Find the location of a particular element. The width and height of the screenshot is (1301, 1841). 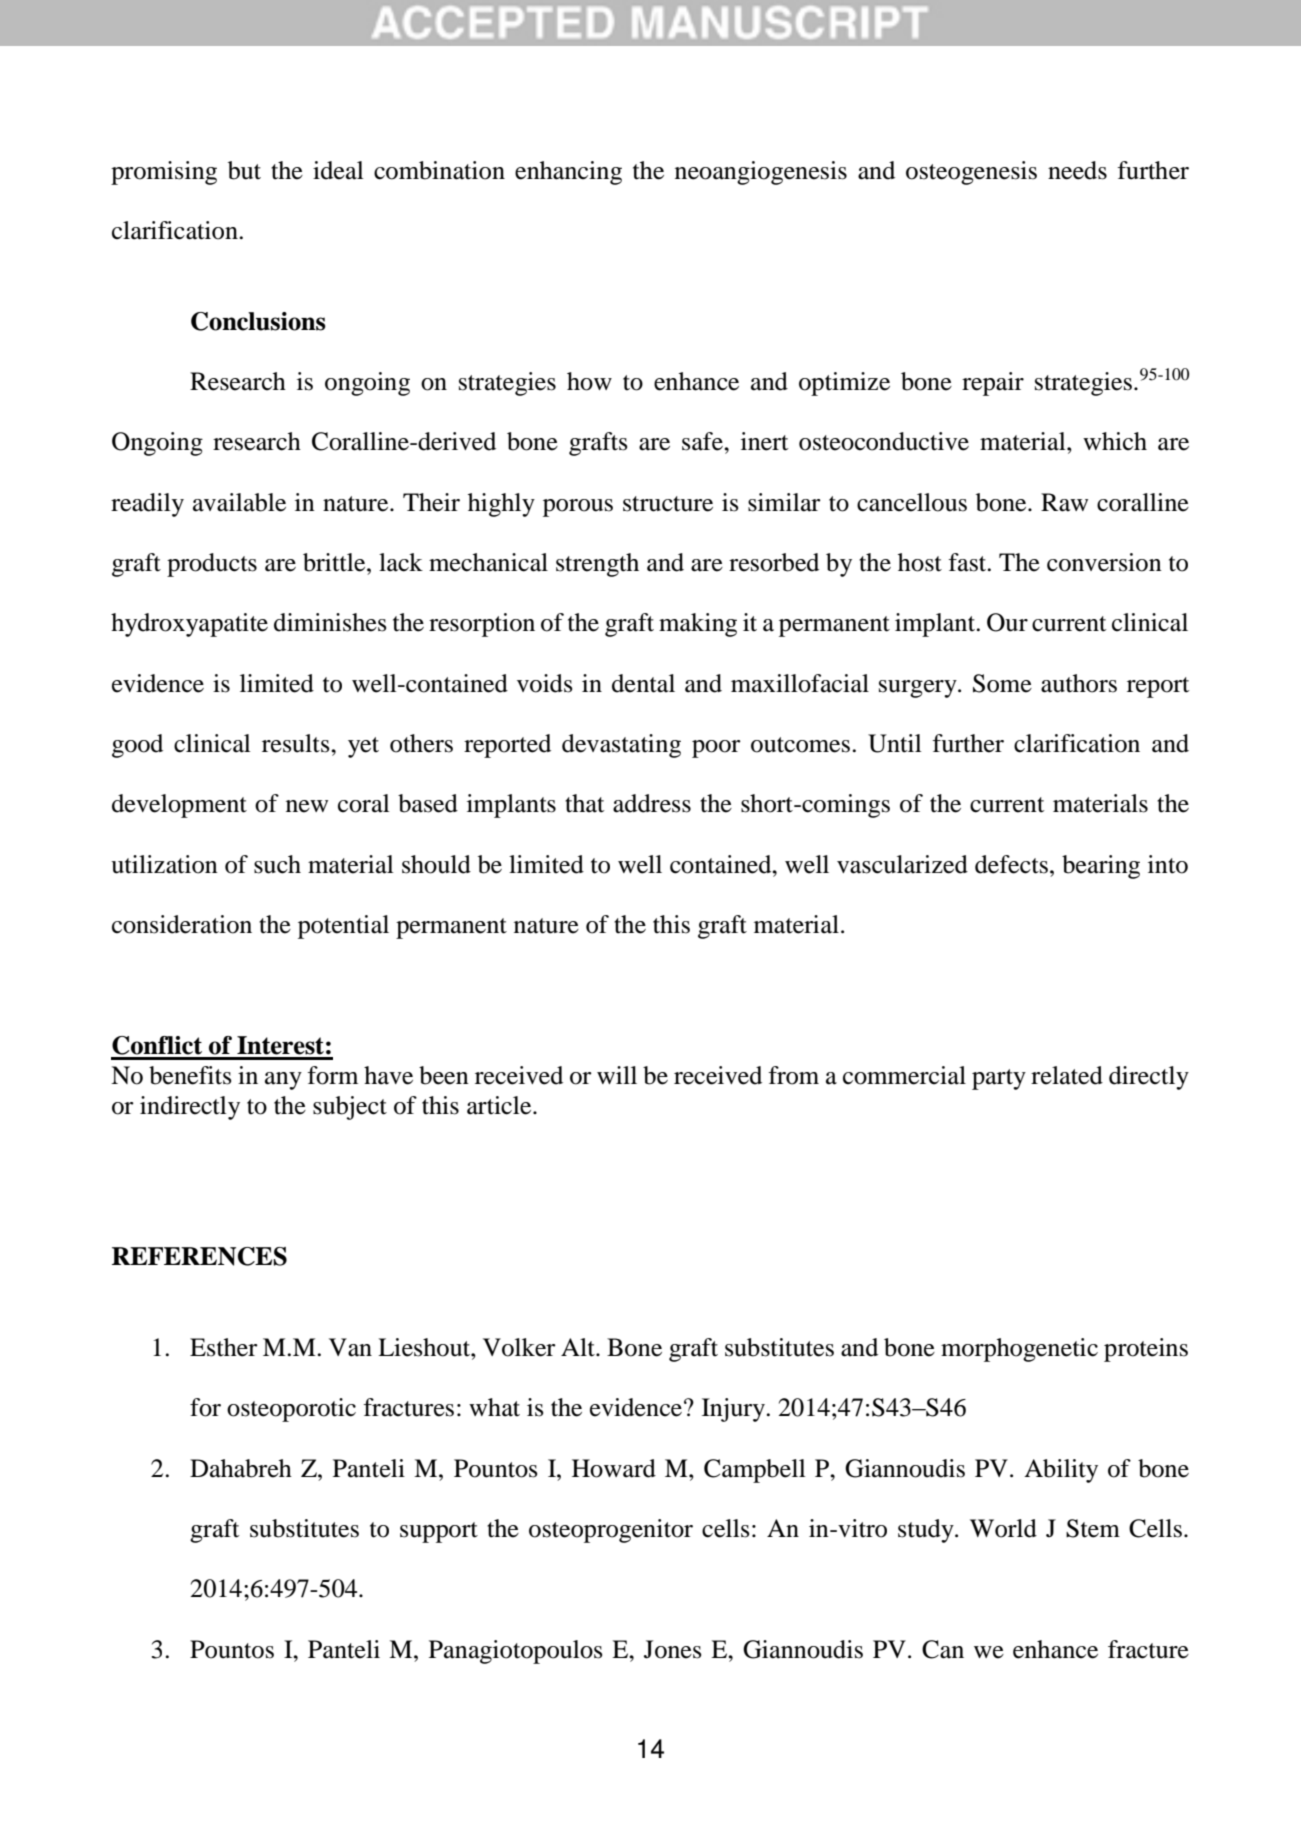

but is located at coordinates (244, 170).
